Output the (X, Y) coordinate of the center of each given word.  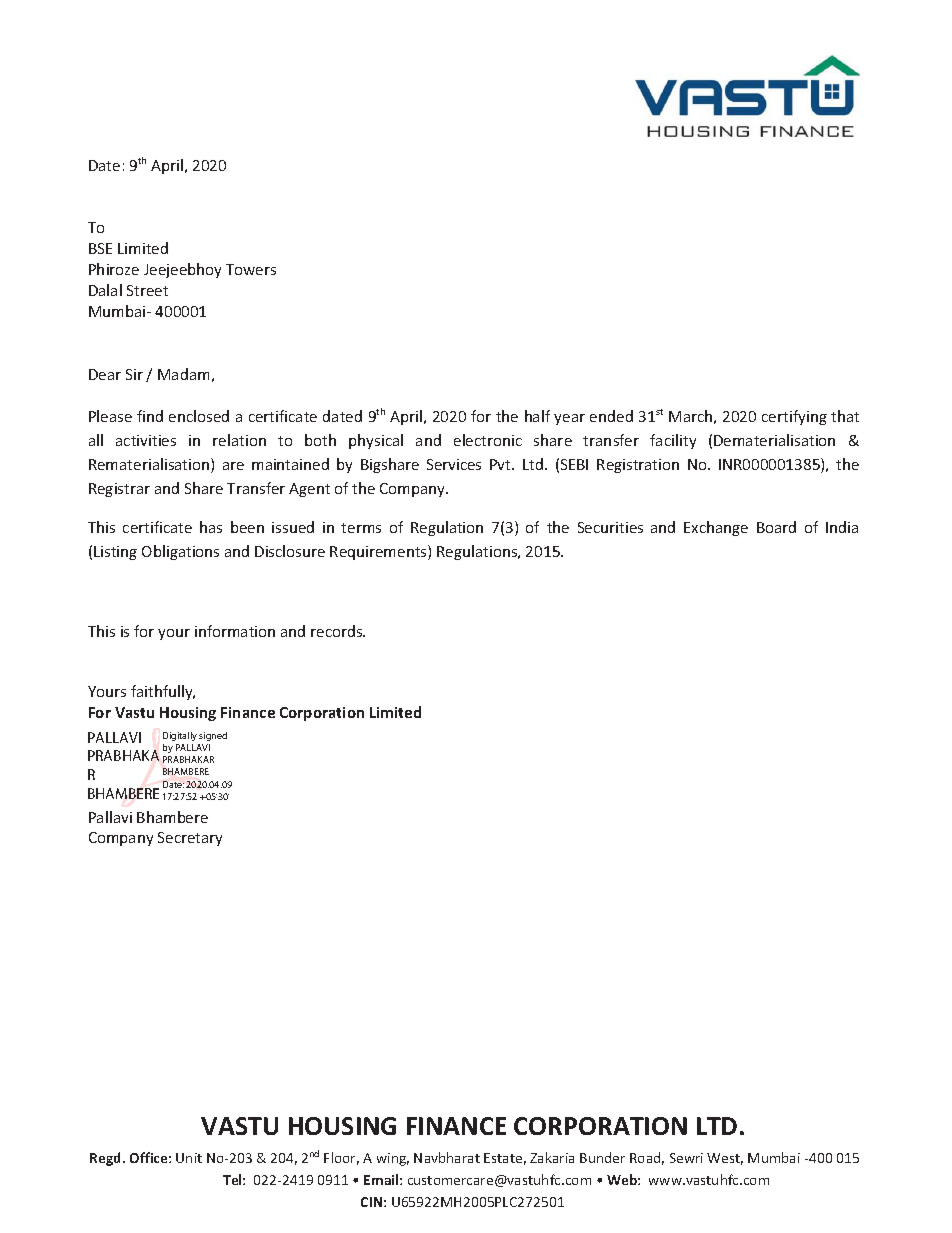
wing (393, 1159)
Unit (189, 1158)
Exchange (716, 528)
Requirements (379, 552)
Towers (251, 269)
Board (776, 527)
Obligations (180, 552)
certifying (794, 417)
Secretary (190, 839)
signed (213, 736)
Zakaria (552, 1157)
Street (147, 290)
